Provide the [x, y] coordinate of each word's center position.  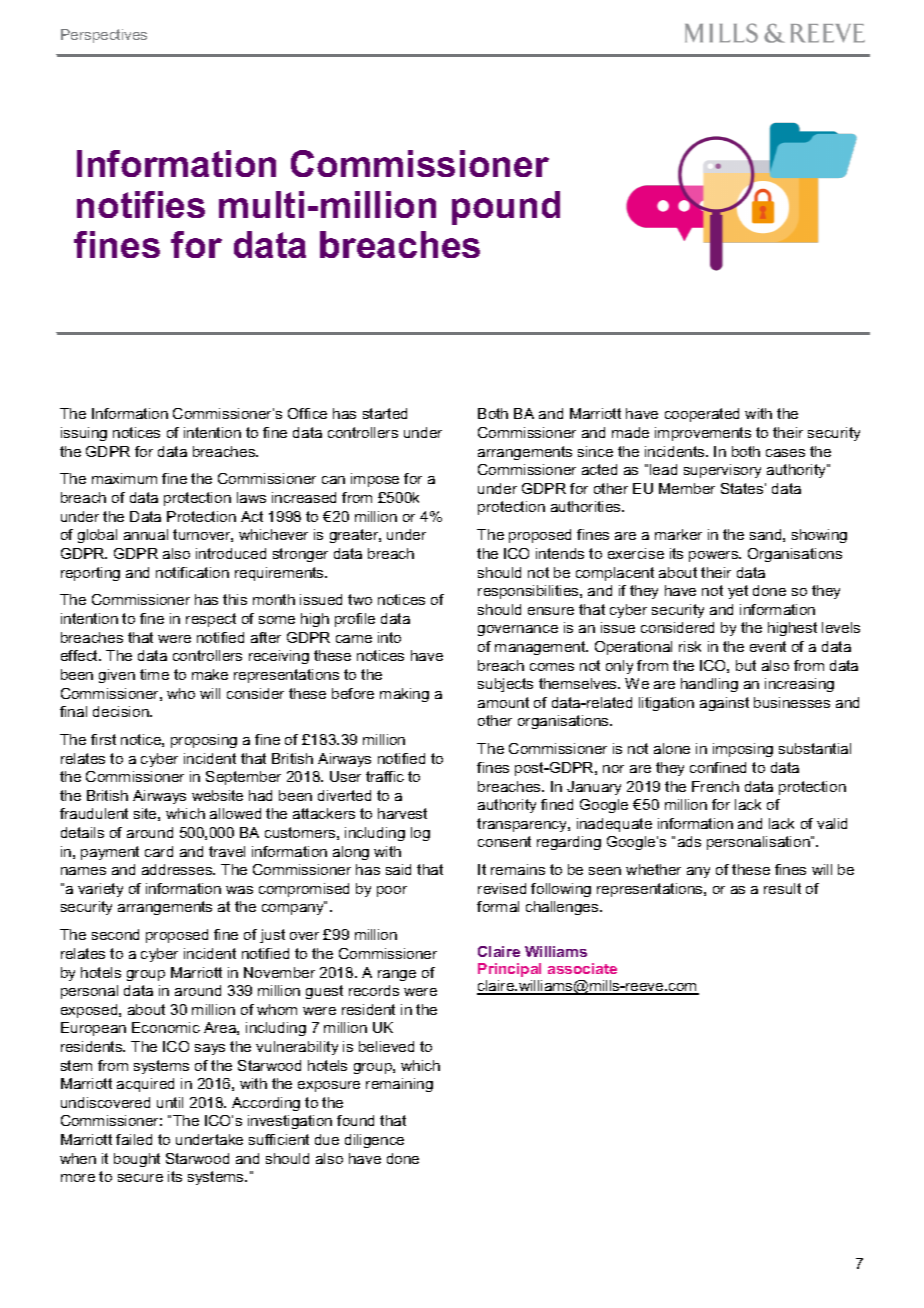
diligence [374, 1141]
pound [506, 208]
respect [211, 620]
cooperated [702, 415]
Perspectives [104, 36]
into [389, 637]
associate [582, 968]
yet [738, 592]
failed [134, 1139]
